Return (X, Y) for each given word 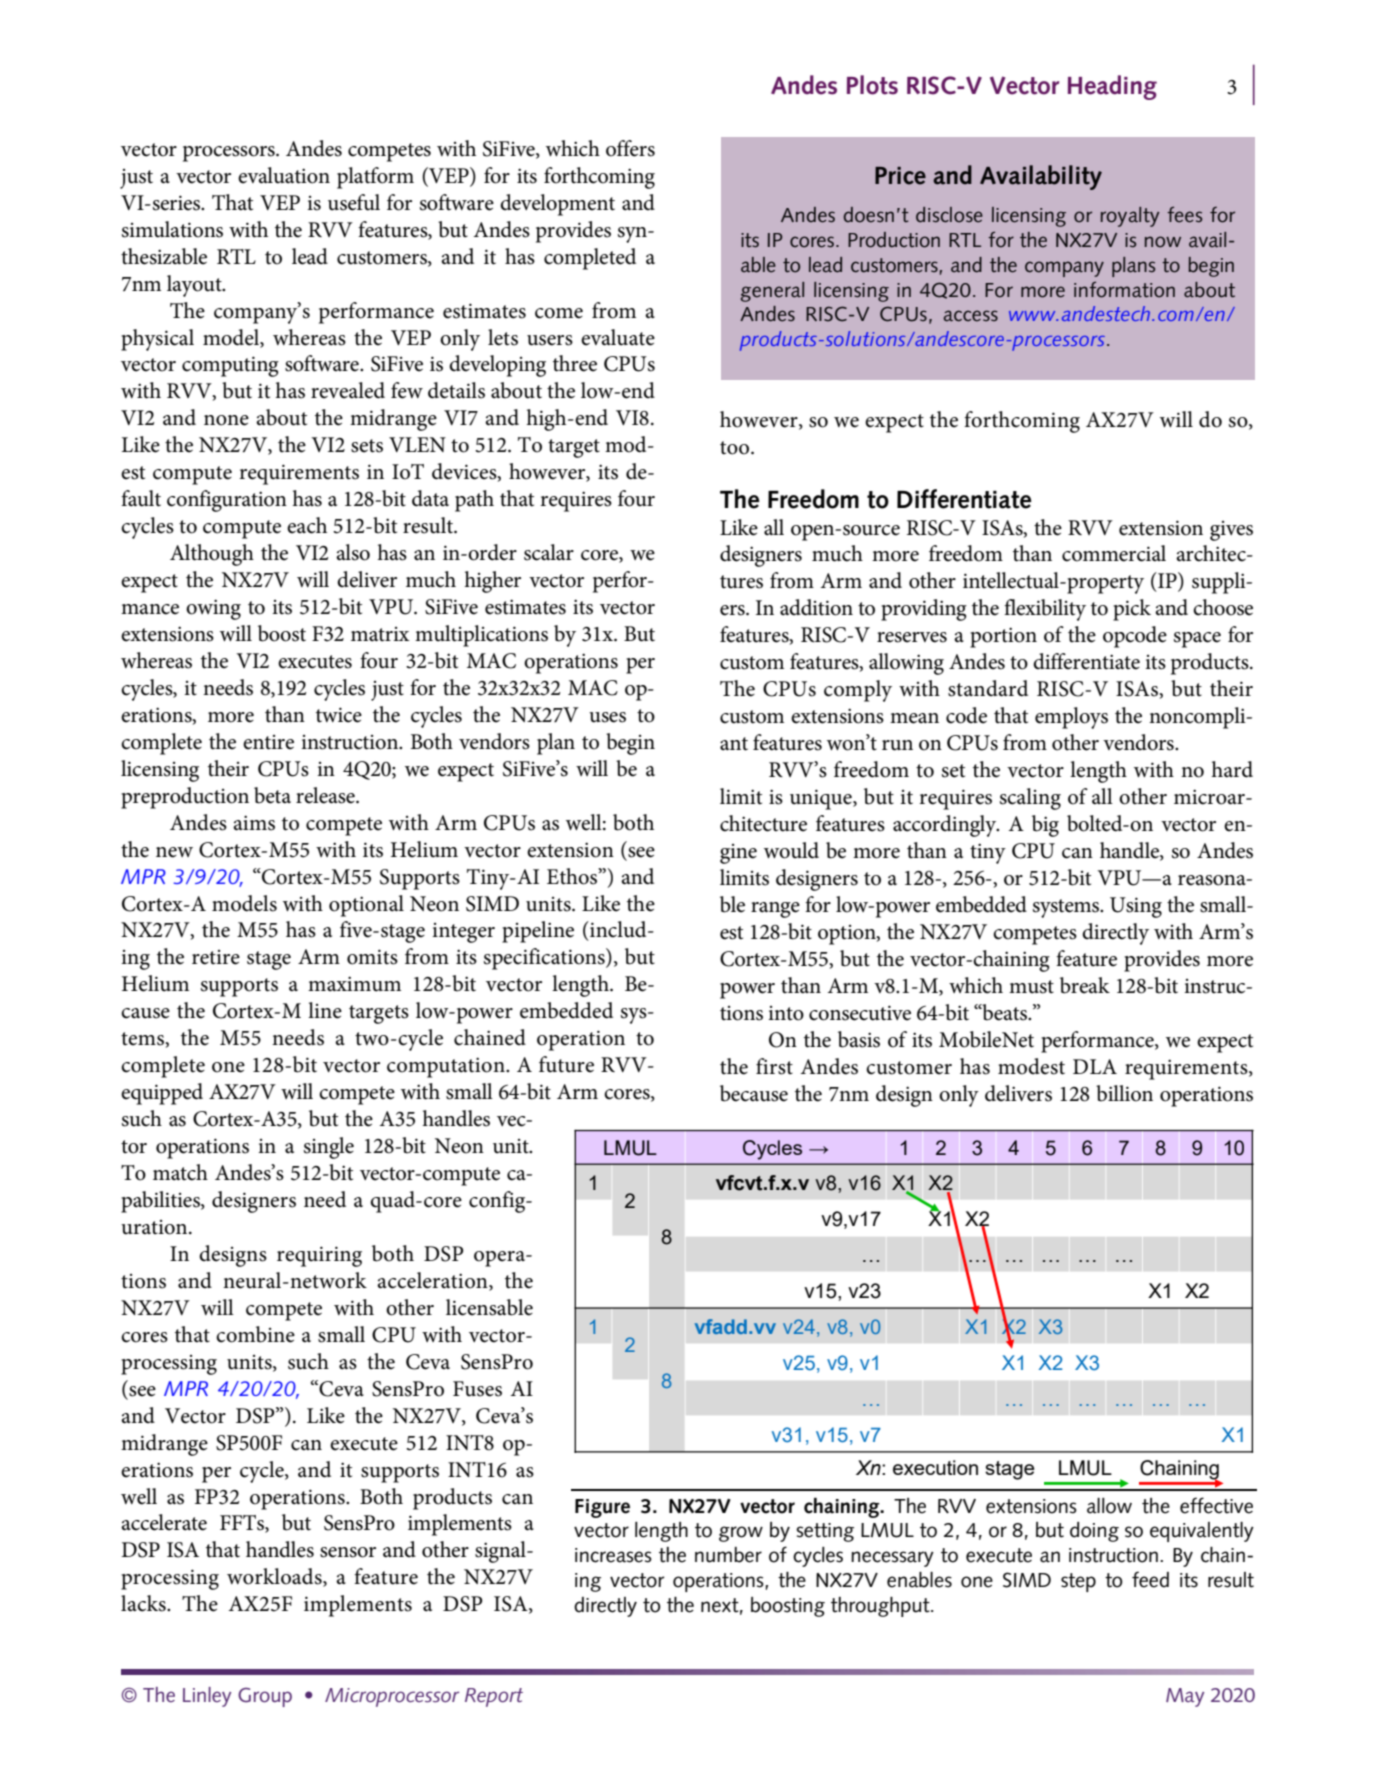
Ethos (573, 876)
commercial (1114, 553)
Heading (1112, 87)
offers (630, 148)
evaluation (284, 175)
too (734, 448)
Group (265, 1697)
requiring (319, 1256)
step (1078, 1582)
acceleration (433, 1281)
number (728, 1555)
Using (1136, 907)
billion (1124, 1093)
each (307, 525)
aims (254, 823)
